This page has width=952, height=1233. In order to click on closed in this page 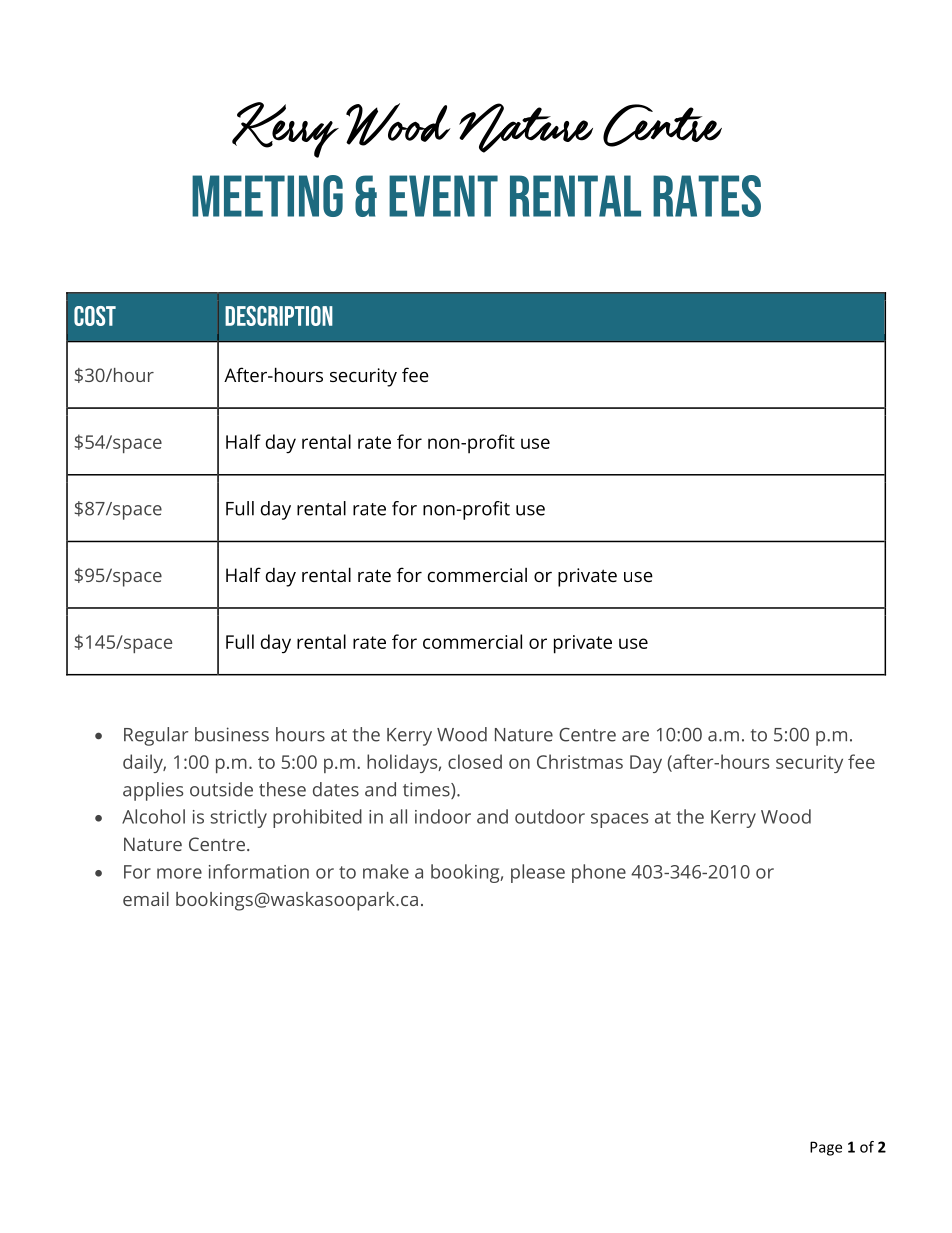, I will do `click(475, 761)`.
